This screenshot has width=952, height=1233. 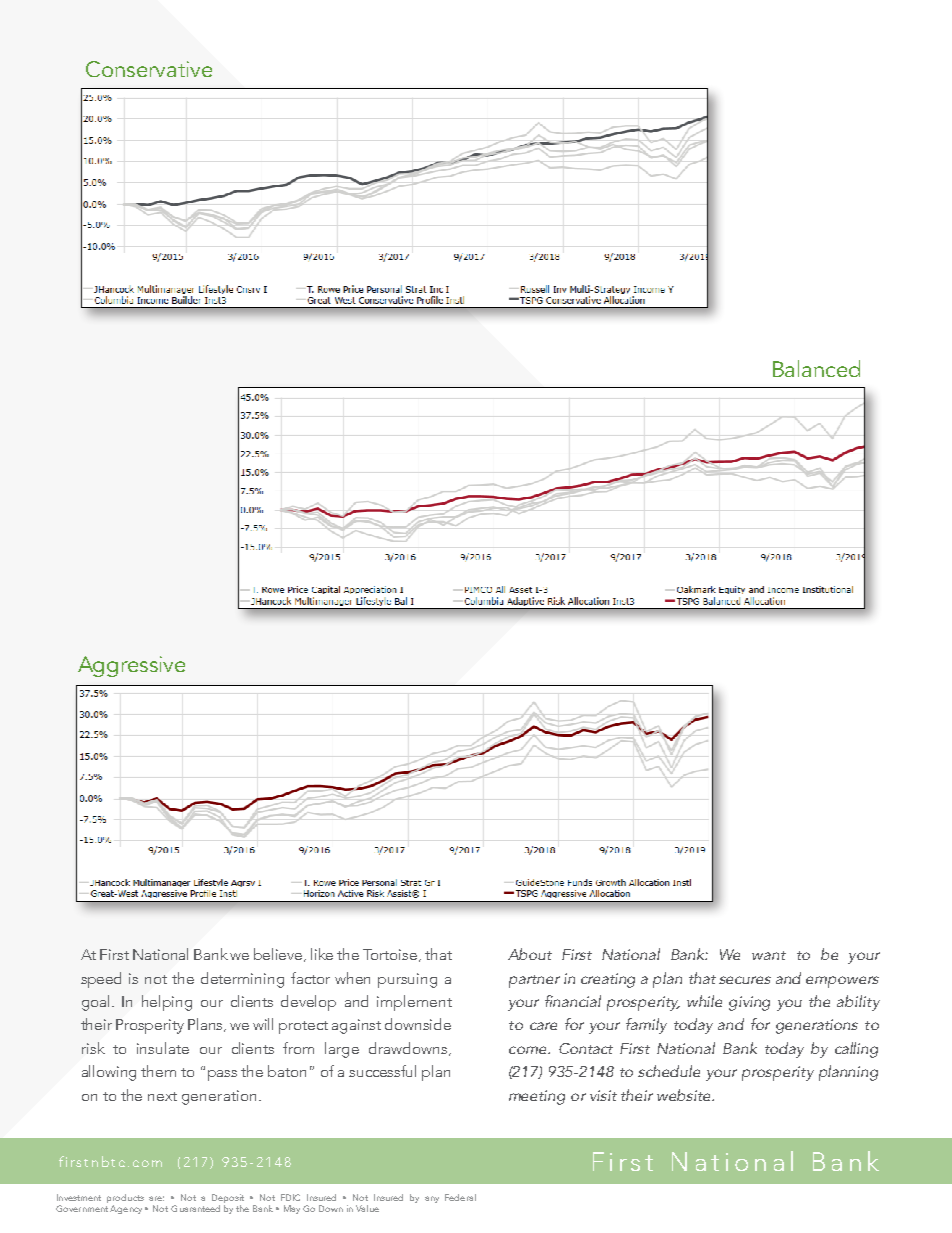 What do you see at coordinates (460, 1197) in the screenshot?
I see `Federal` at bounding box center [460, 1197].
